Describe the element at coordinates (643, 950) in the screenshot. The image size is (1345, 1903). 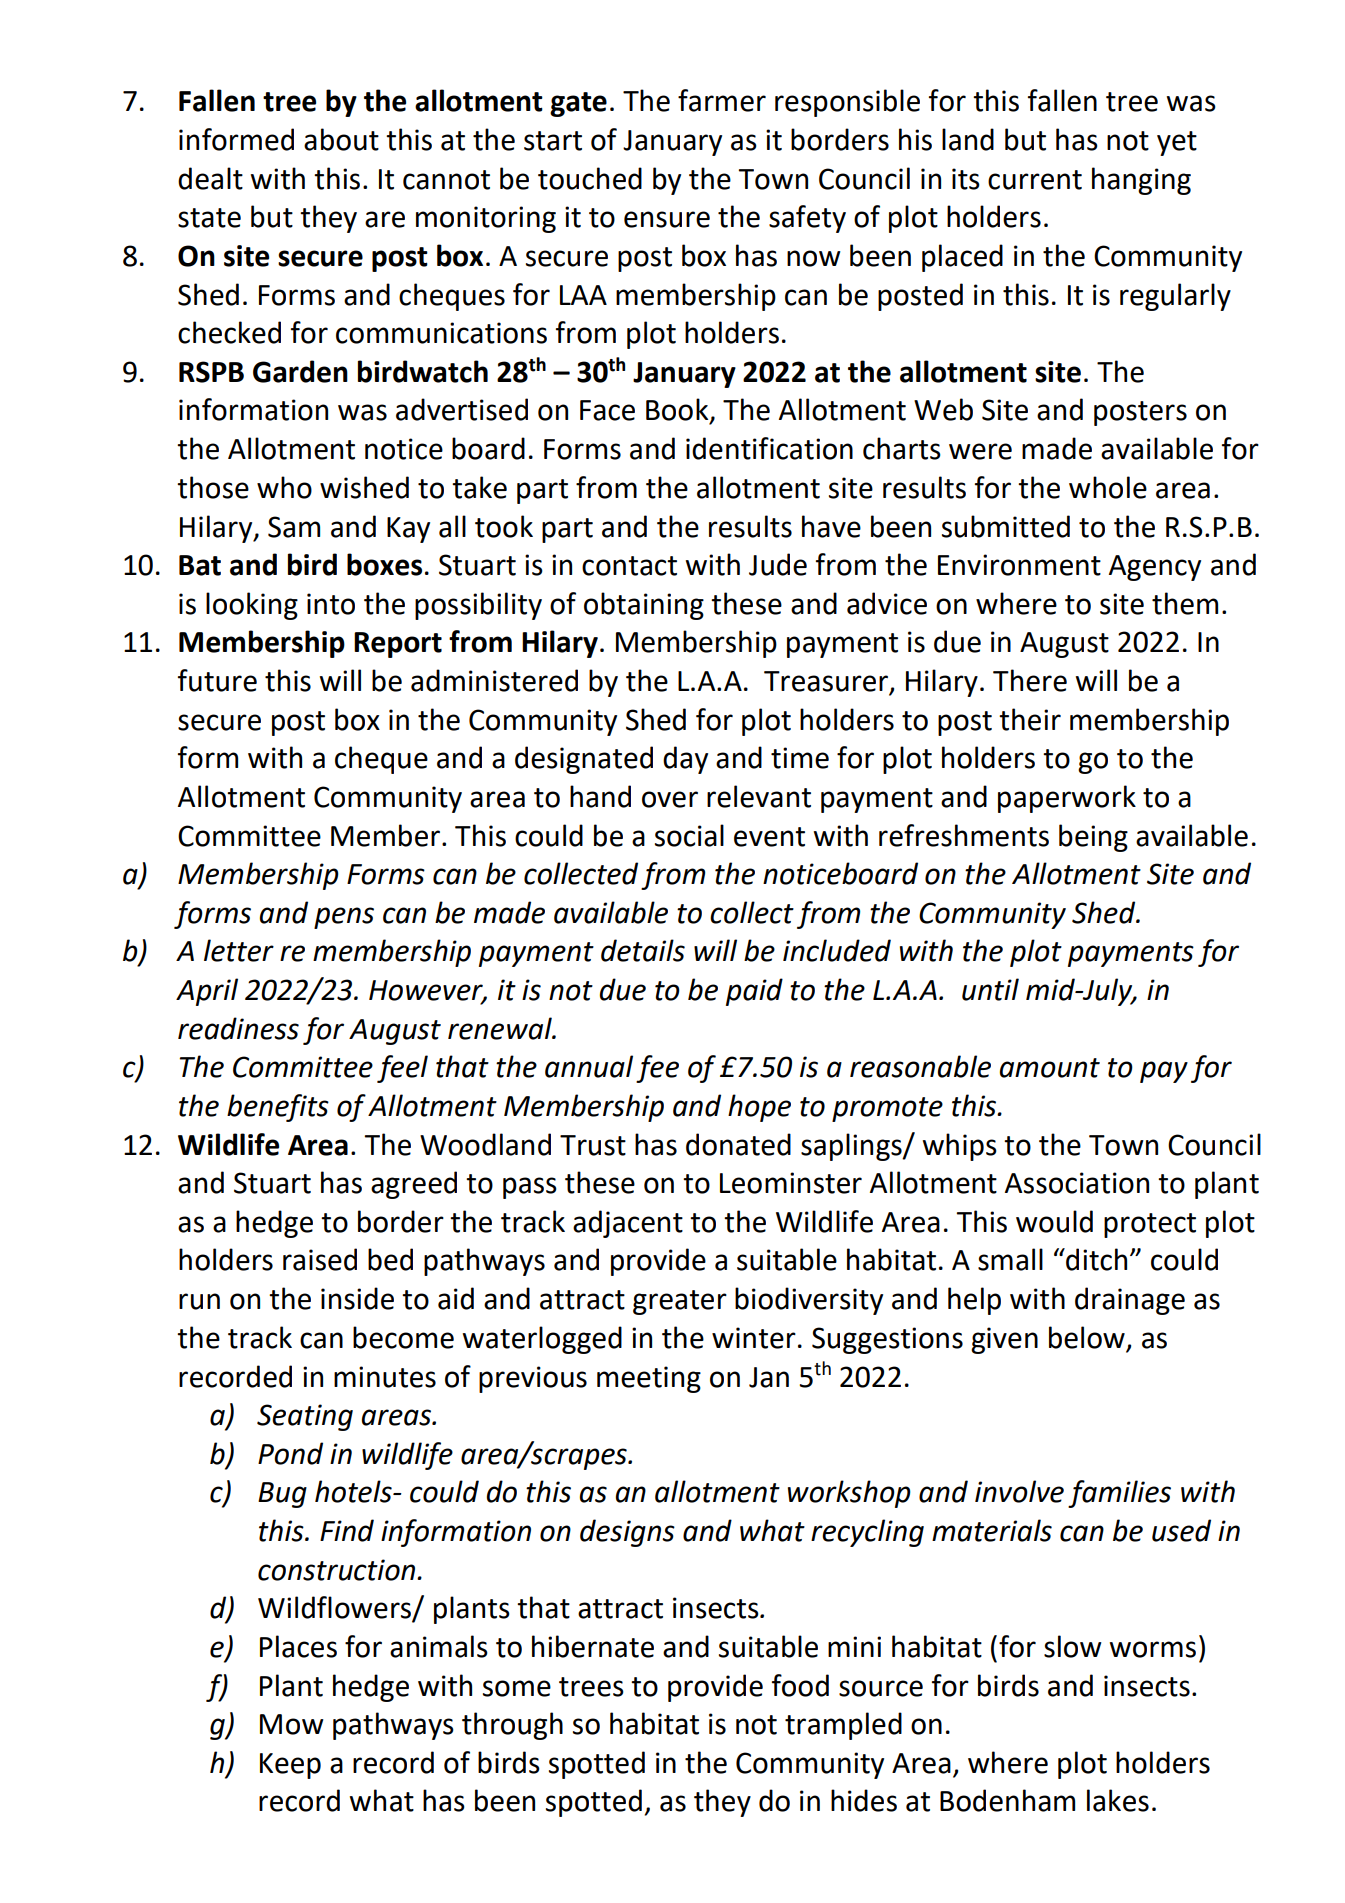
I see `details` at that location.
